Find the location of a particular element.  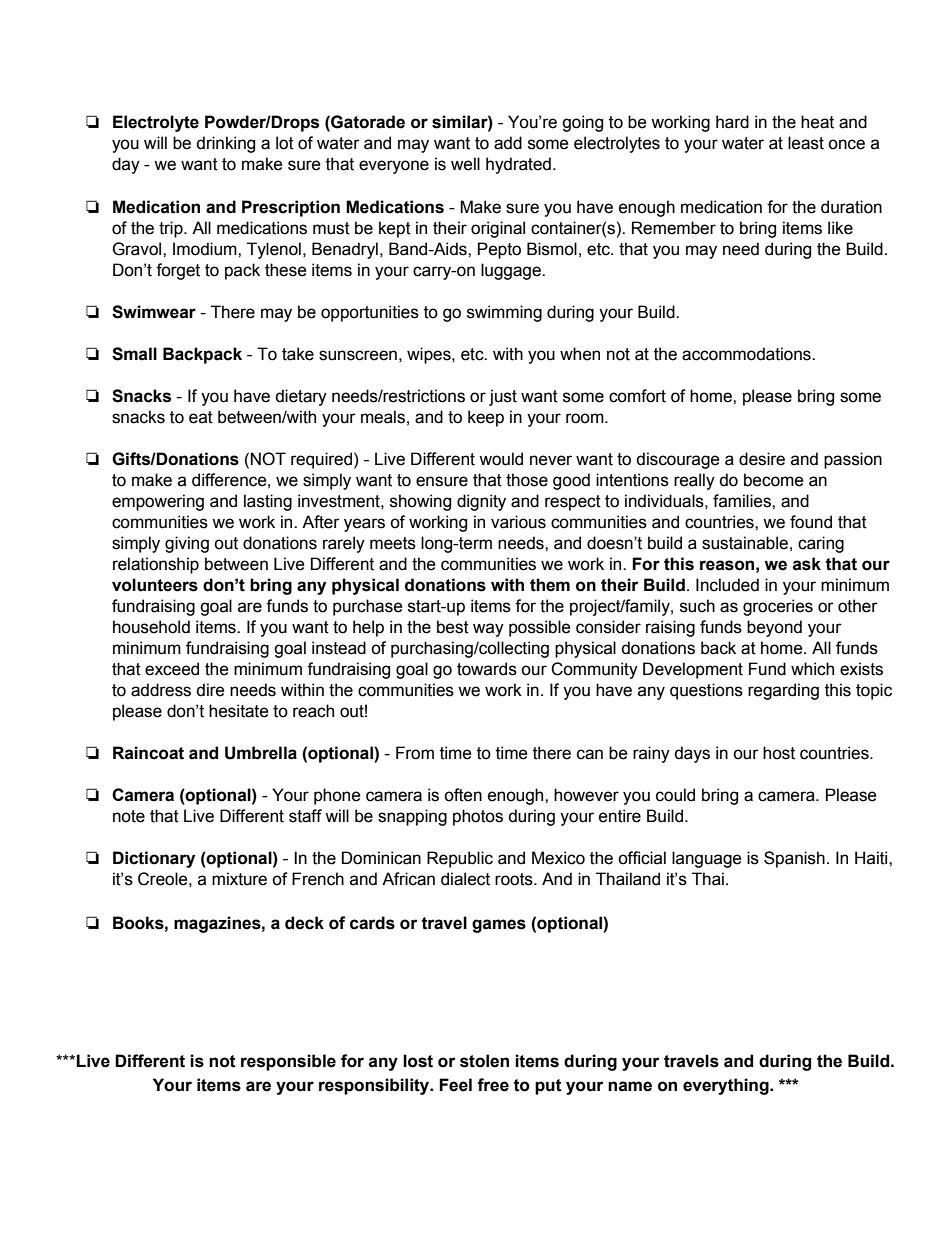

mixture is located at coordinates (239, 879).
